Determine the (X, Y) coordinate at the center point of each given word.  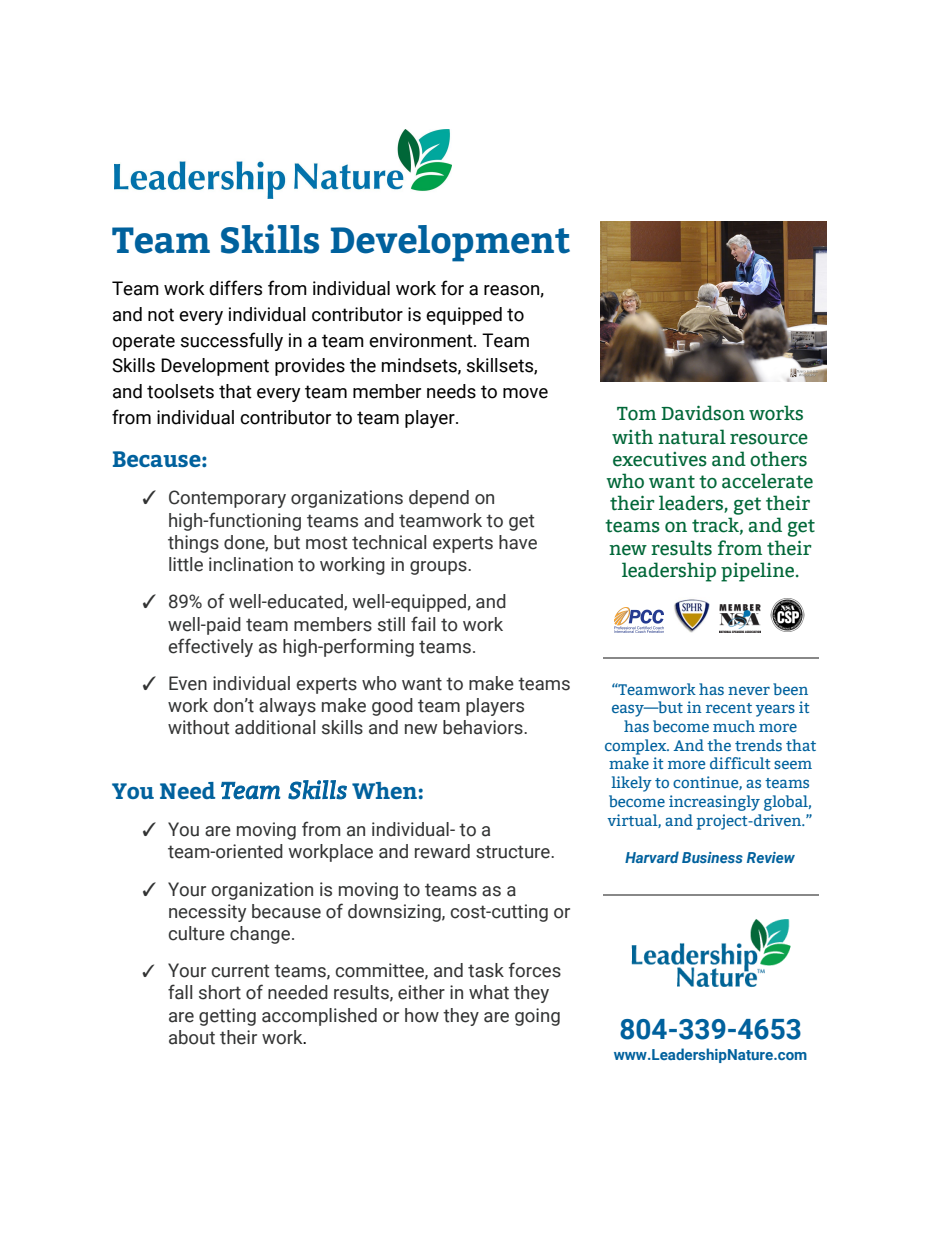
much (734, 726)
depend (439, 499)
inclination (251, 564)
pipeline (759, 572)
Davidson (703, 413)
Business (712, 857)
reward (442, 851)
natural (692, 437)
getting (227, 1017)
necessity (207, 913)
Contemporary (227, 499)
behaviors (484, 727)
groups (439, 568)
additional (275, 727)
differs (235, 288)
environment (422, 340)
